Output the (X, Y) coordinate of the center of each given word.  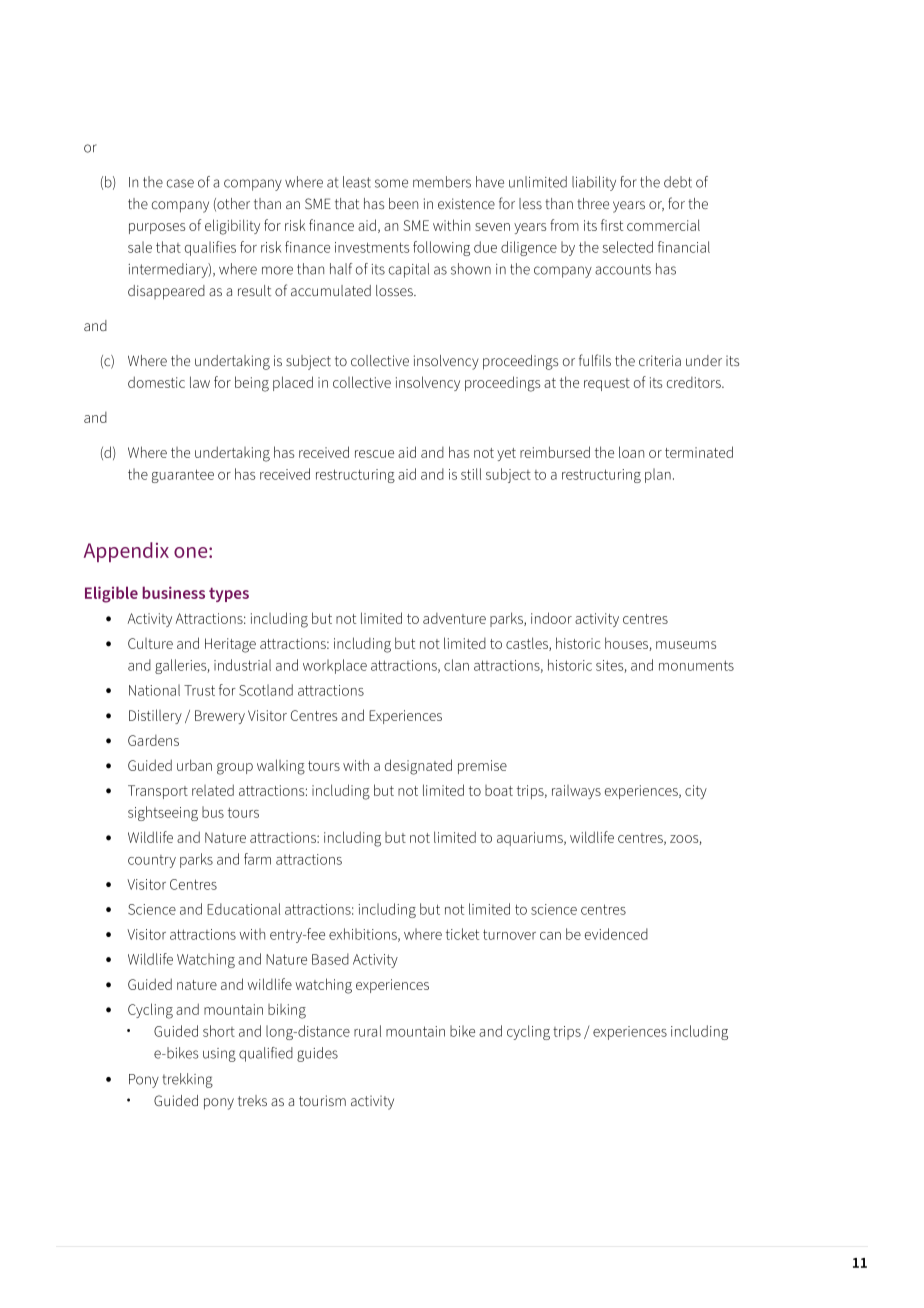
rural (367, 1031)
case (180, 183)
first (612, 225)
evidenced (616, 934)
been (403, 203)
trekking (187, 1080)
